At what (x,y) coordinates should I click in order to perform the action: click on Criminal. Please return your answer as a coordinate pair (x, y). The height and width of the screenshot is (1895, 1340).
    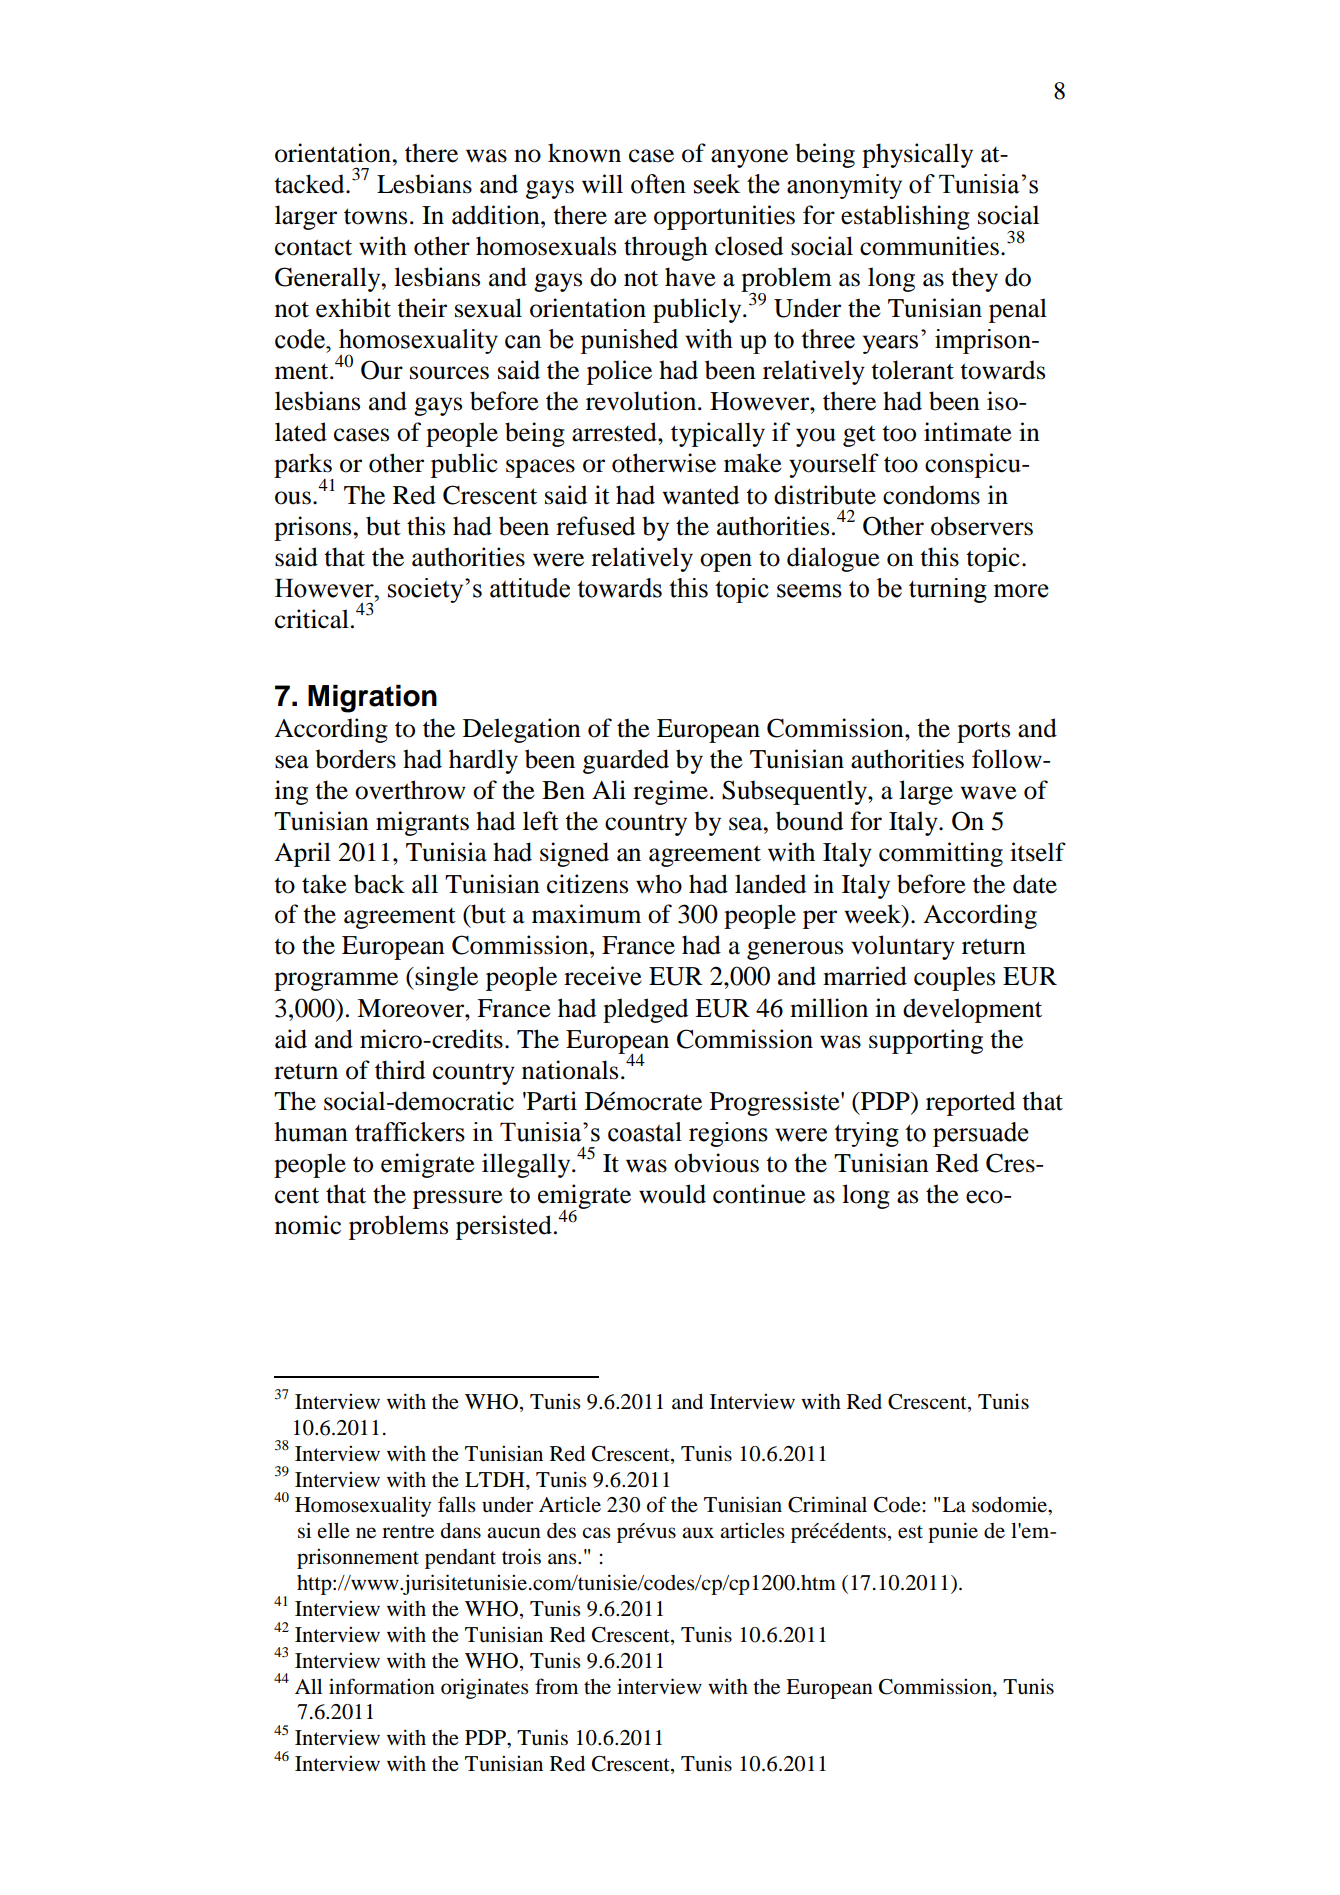
    Looking at the image, I should click on (827, 1504).
